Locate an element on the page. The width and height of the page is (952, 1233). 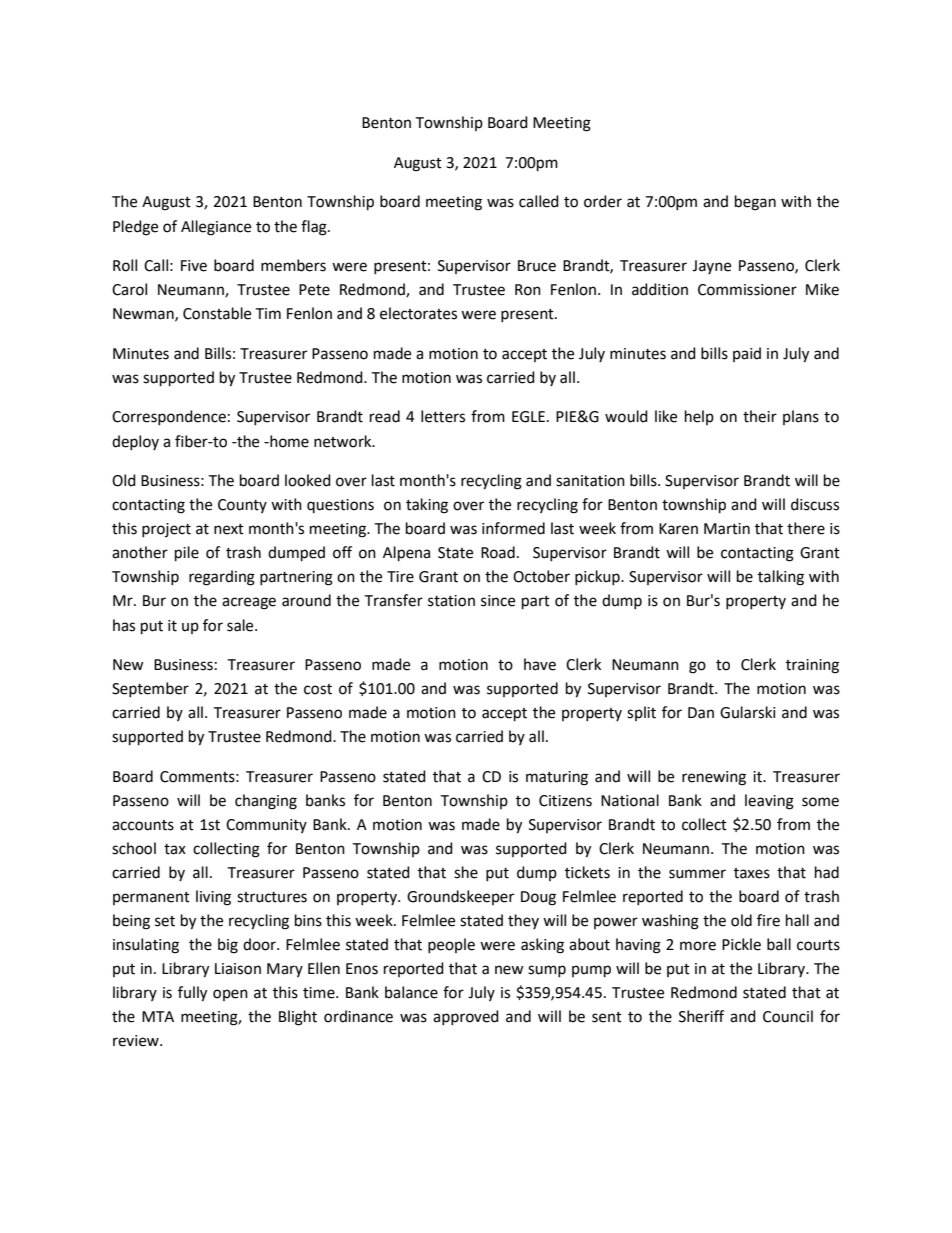
Dan is located at coordinates (701, 713).
